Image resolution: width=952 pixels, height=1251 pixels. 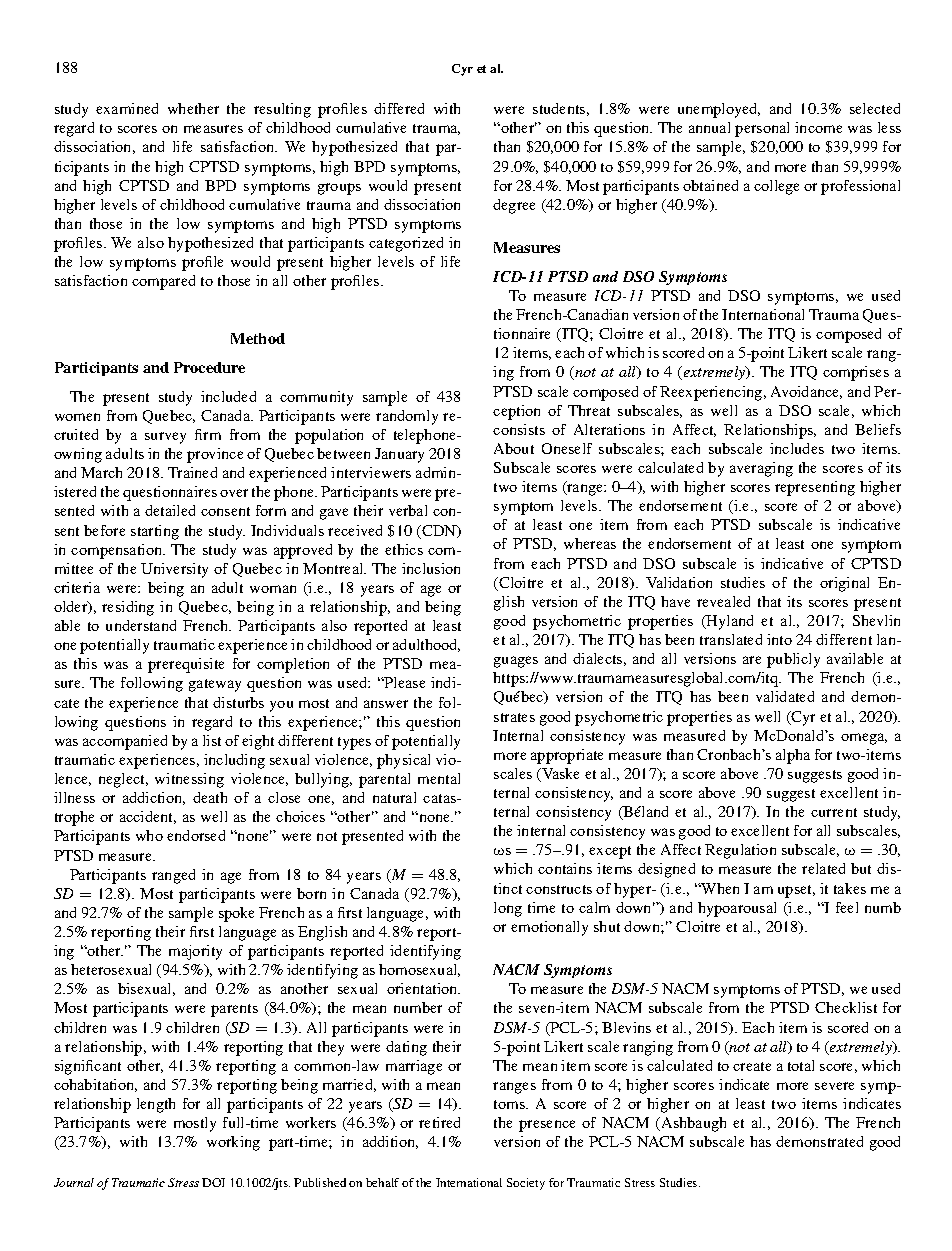 I want to click on inclusion, so click(x=431, y=568).
